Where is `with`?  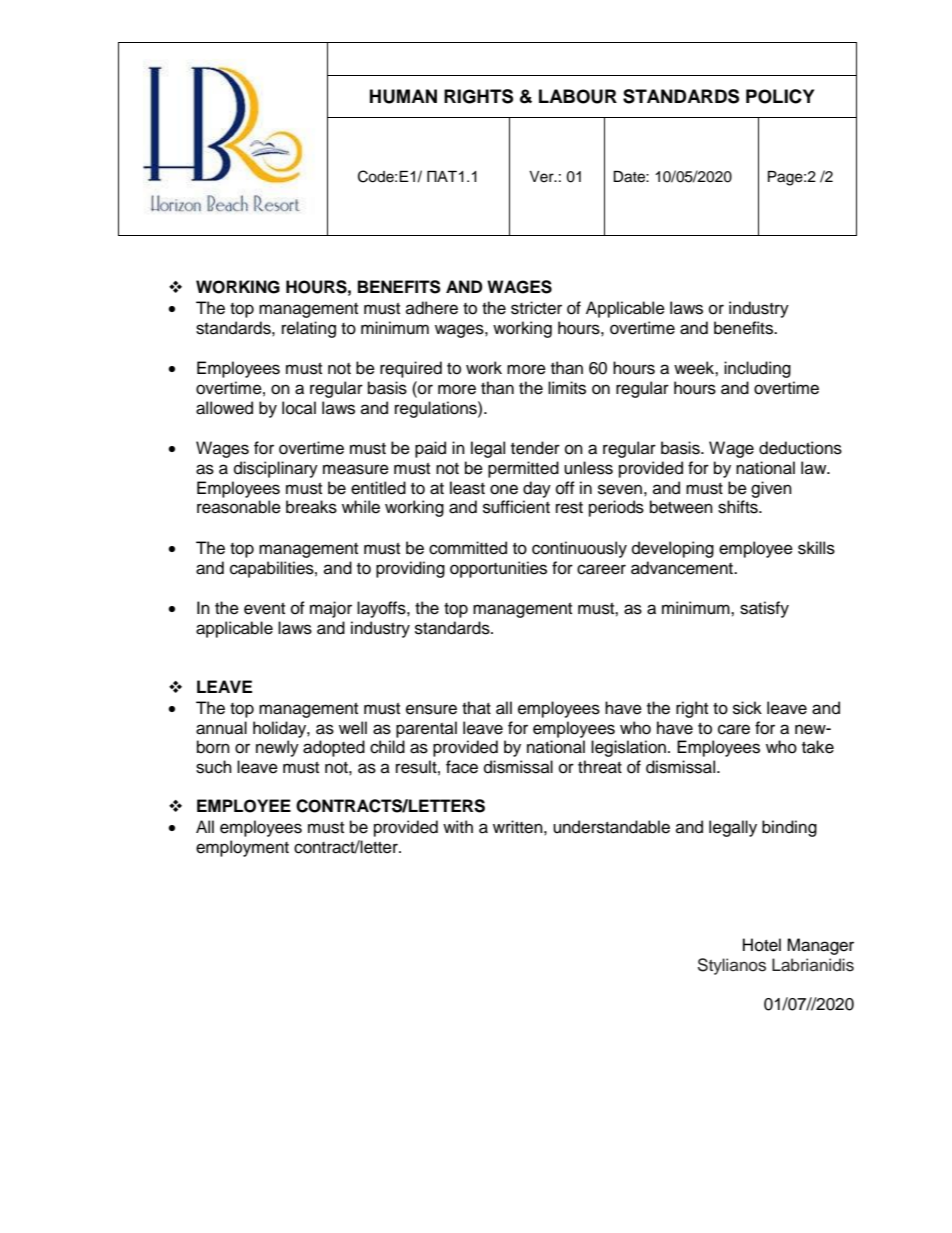 with is located at coordinates (458, 826).
